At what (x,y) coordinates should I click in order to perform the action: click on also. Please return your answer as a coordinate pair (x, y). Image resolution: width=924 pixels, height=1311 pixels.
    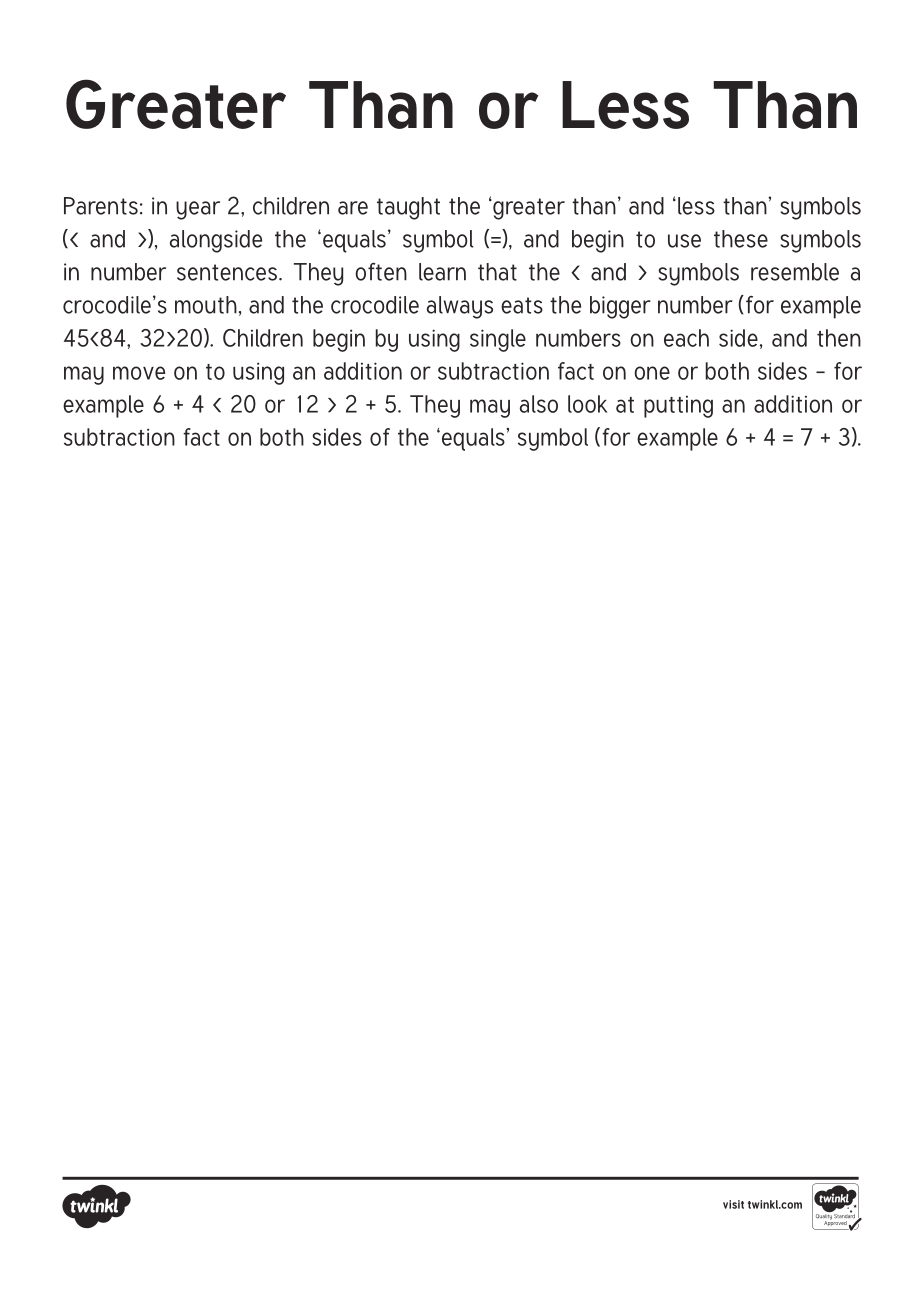
    Looking at the image, I should click on (539, 404).
